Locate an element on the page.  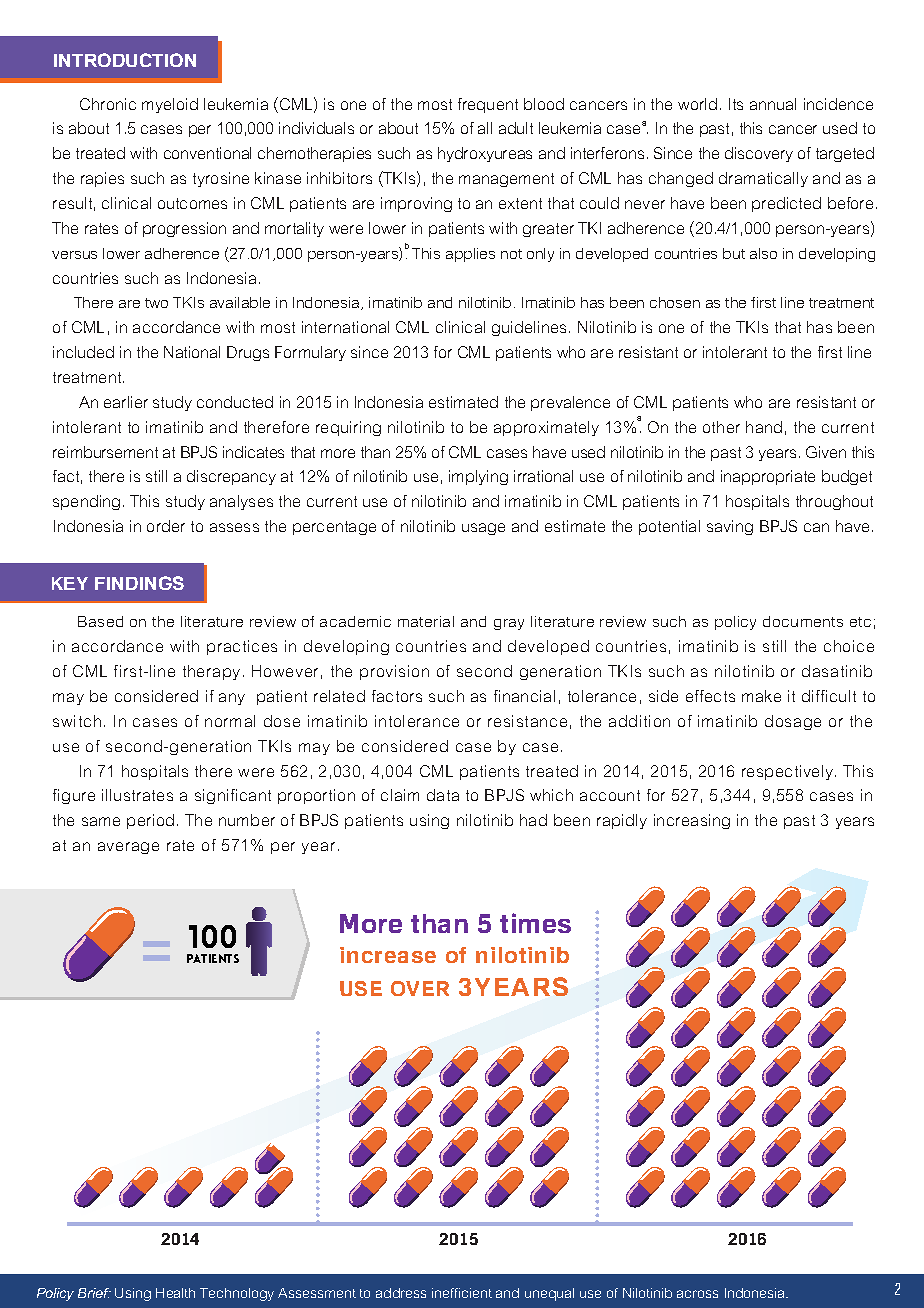
annual is located at coordinates (773, 104).
